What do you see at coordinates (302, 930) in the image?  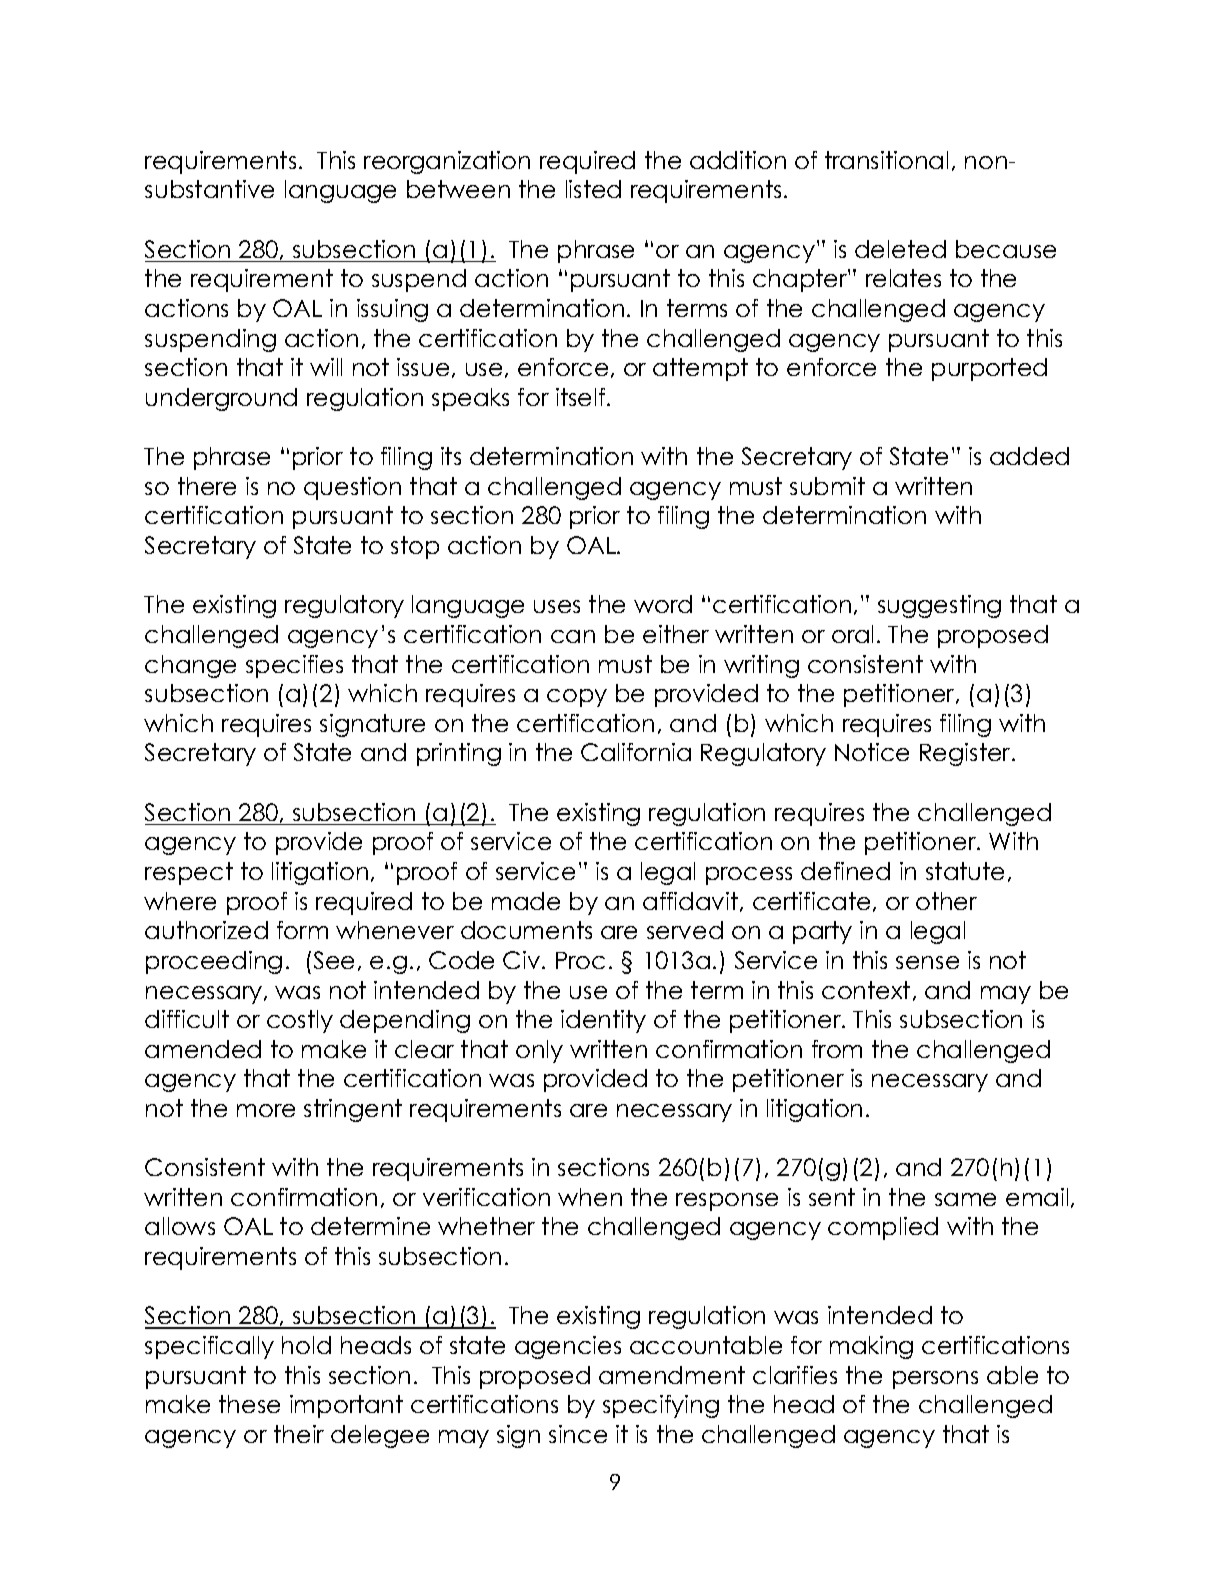 I see `form` at bounding box center [302, 930].
